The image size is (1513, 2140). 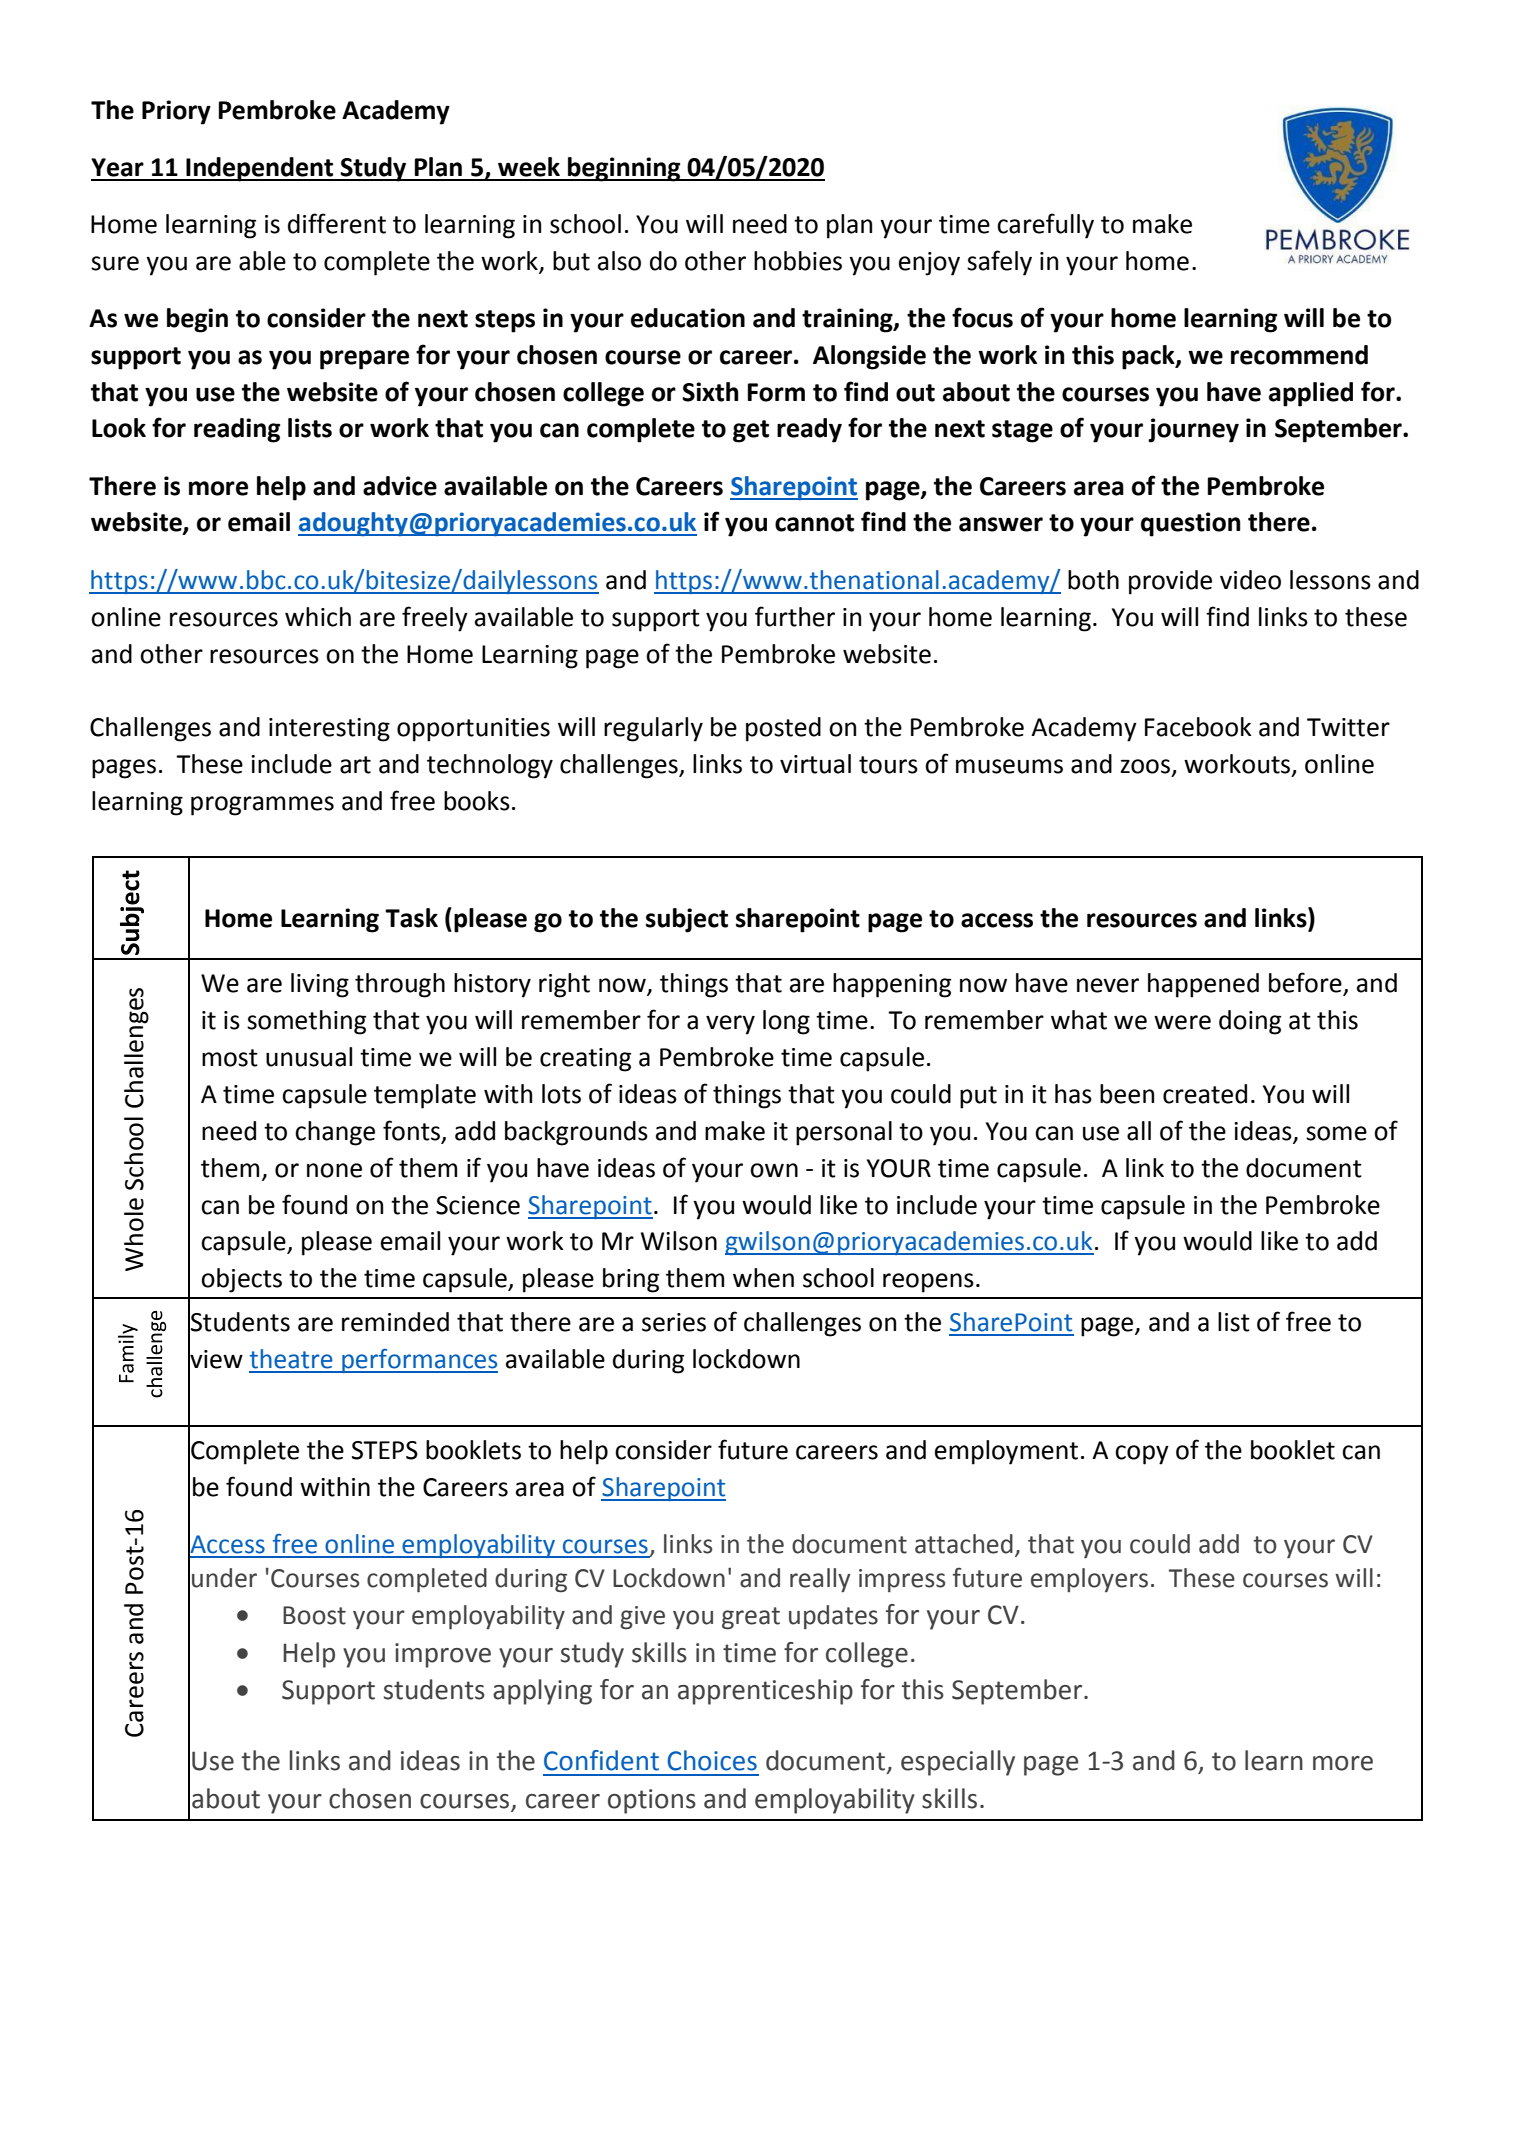 What do you see at coordinates (798, 261) in the image?
I see `hobbies` at bounding box center [798, 261].
